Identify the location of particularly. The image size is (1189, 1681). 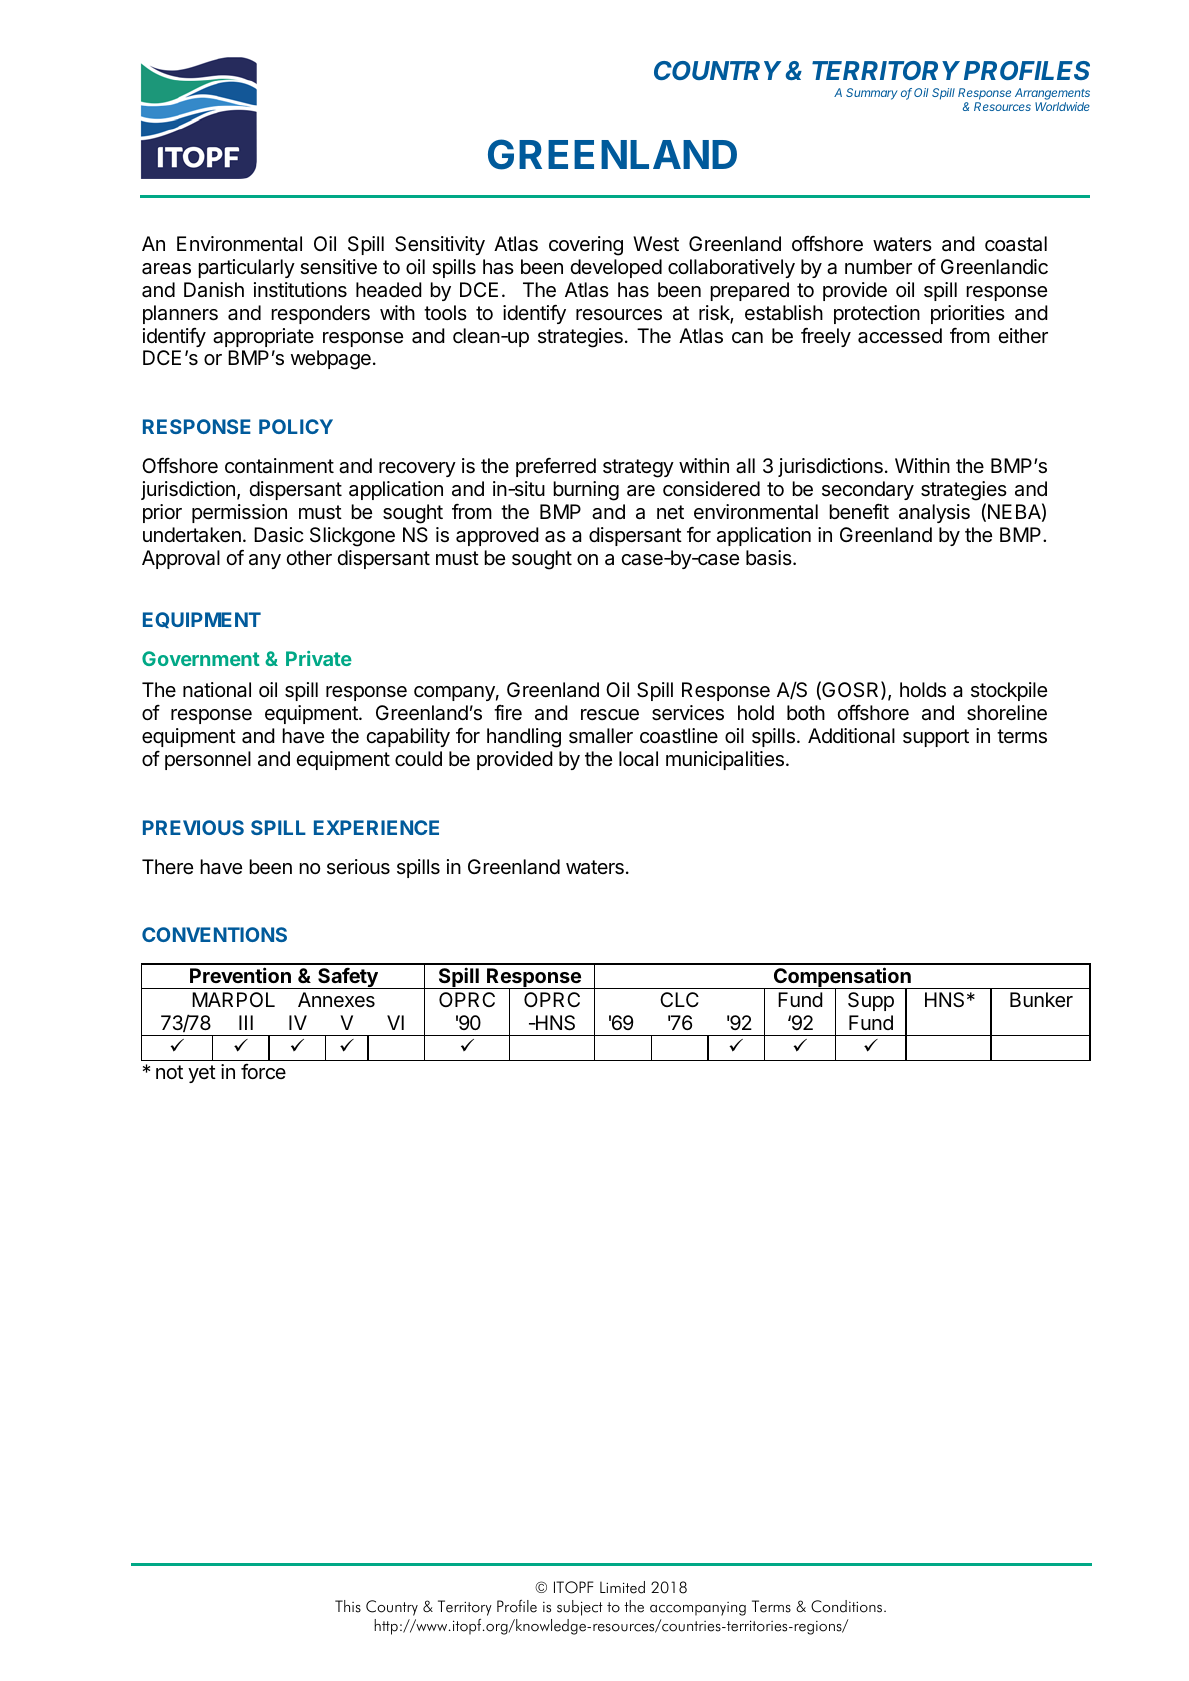
(246, 268).
